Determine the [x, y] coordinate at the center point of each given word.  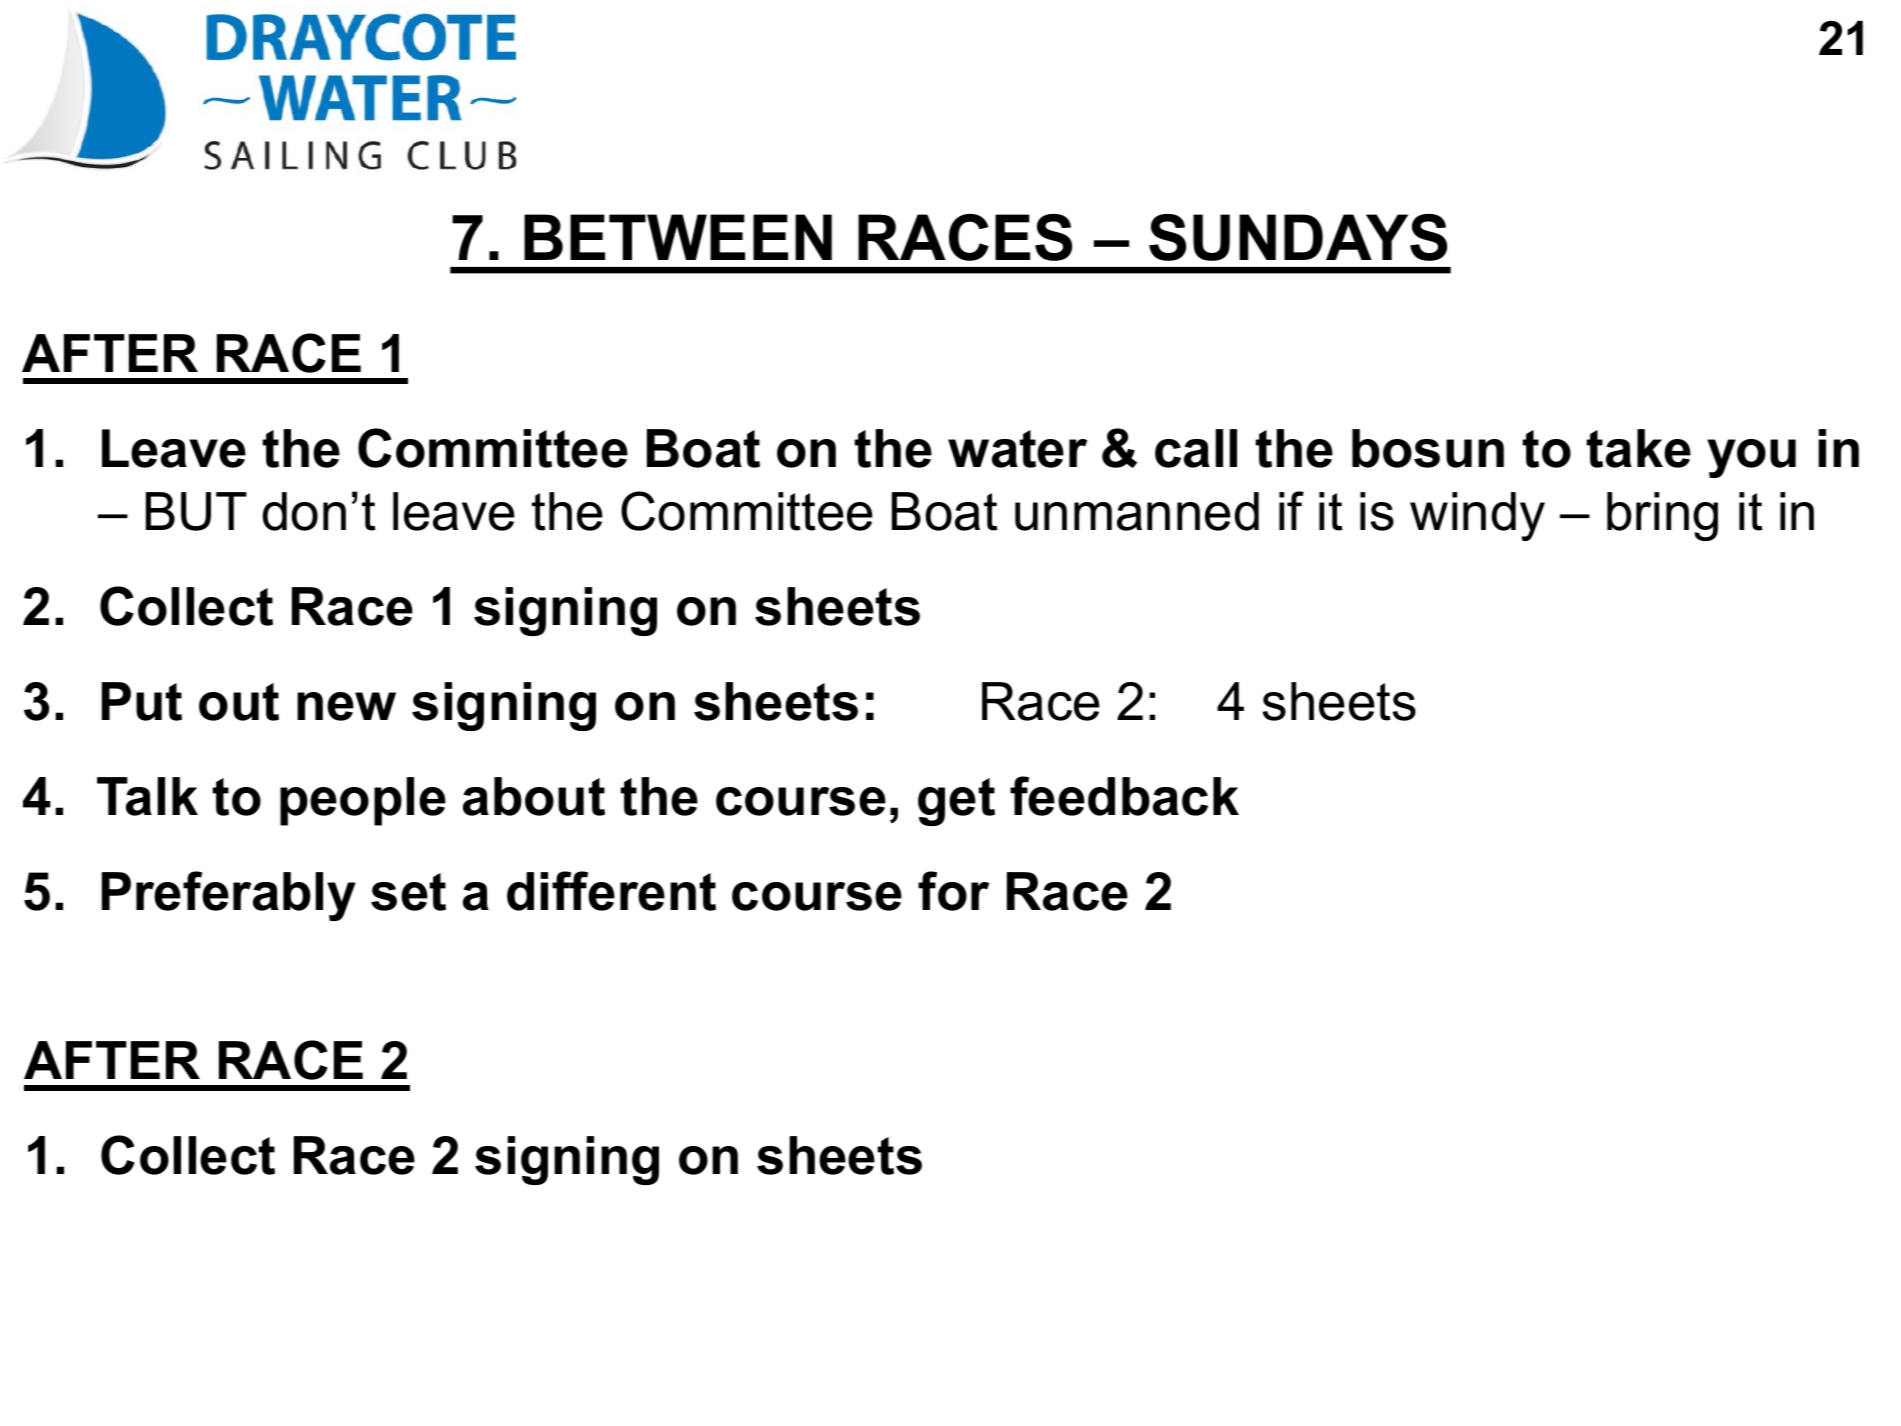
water [1017, 449]
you [1751, 458]
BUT [196, 511]
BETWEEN [678, 237]
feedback [1124, 796]
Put [142, 701]
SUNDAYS [1298, 237]
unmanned [1137, 511]
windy [1477, 516]
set [408, 892]
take [1638, 448]
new [346, 706]
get [956, 802]
